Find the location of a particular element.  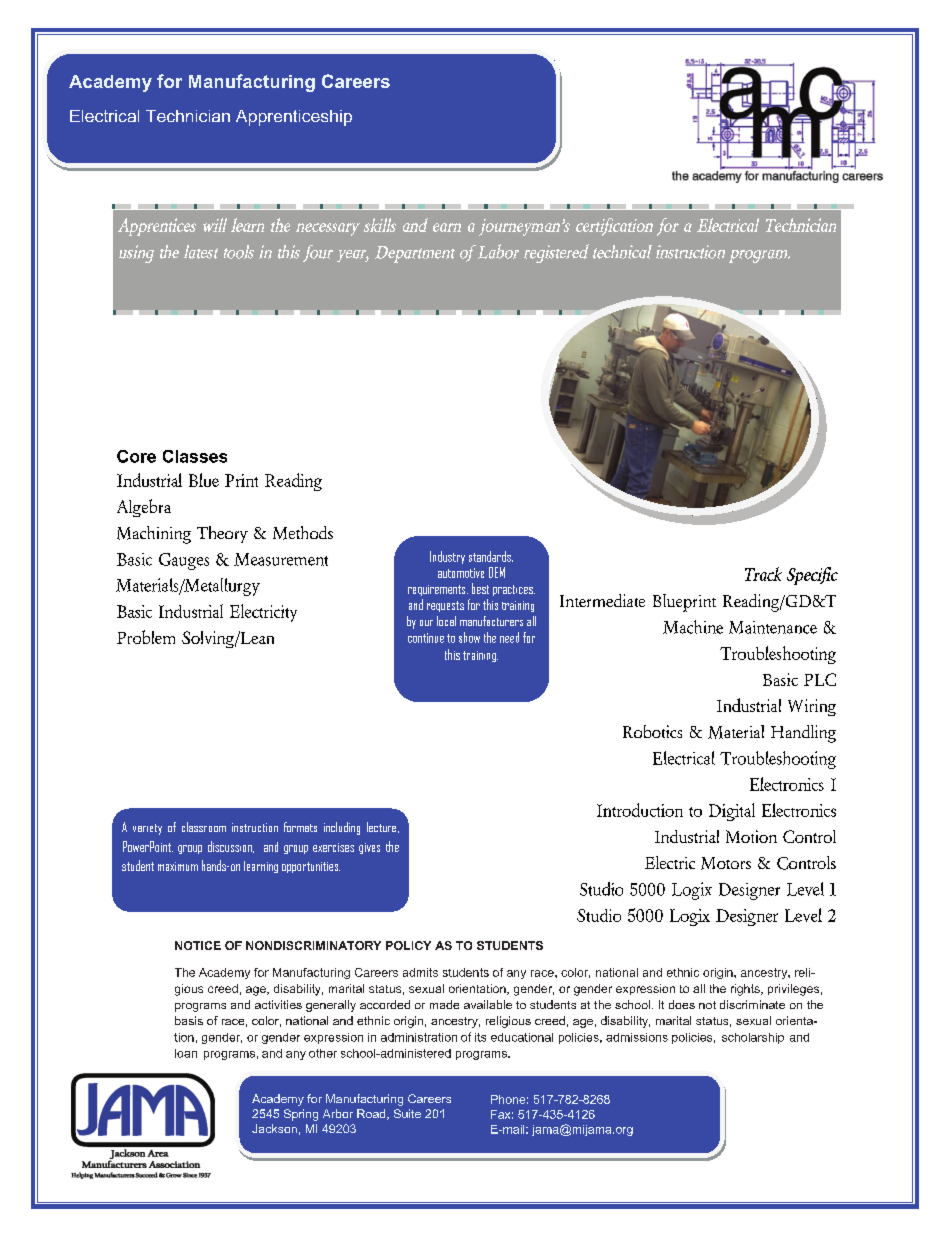

technical is located at coordinates (622, 252).
